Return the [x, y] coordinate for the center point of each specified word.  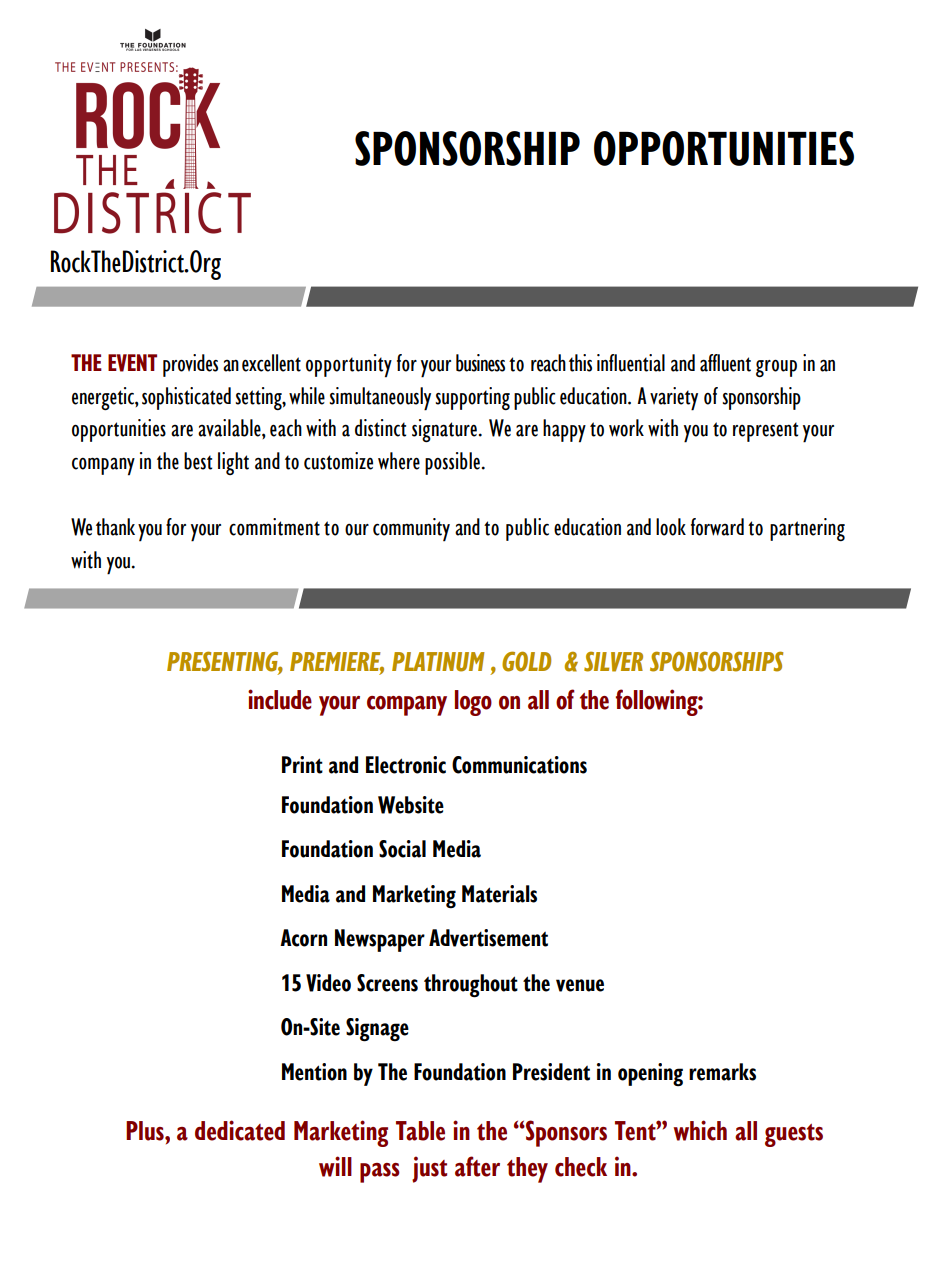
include [280, 699]
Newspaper [380, 940]
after [477, 1166]
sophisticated [186, 398]
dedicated [240, 1130]
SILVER [613, 661]
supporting [473, 398]
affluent [725, 363]
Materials [499, 894]
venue [580, 985]
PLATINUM [438, 662]
